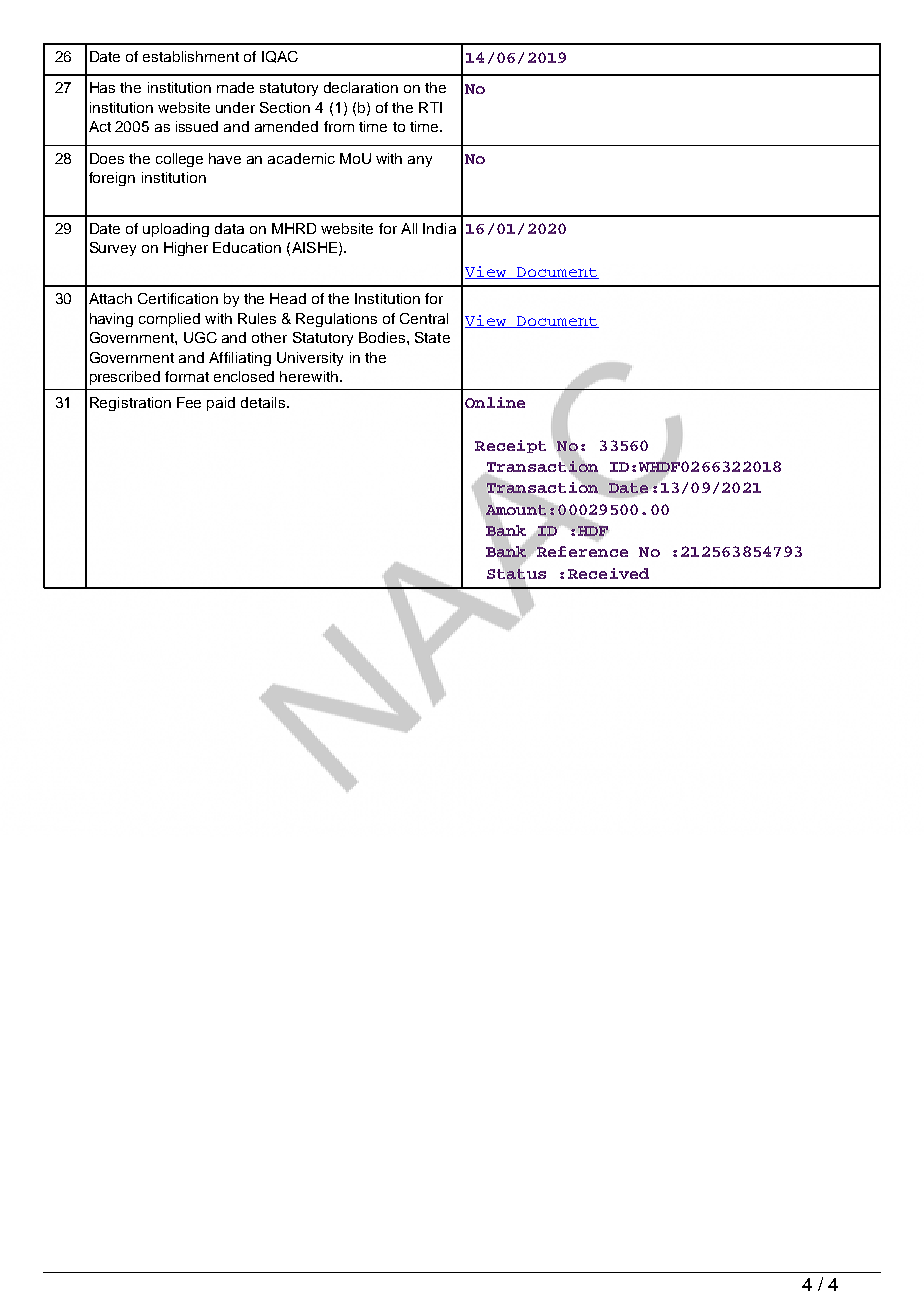 This screenshot has height=1308, width=924. Describe the element at coordinates (361, 87) in the screenshot. I see `declaration` at that location.
